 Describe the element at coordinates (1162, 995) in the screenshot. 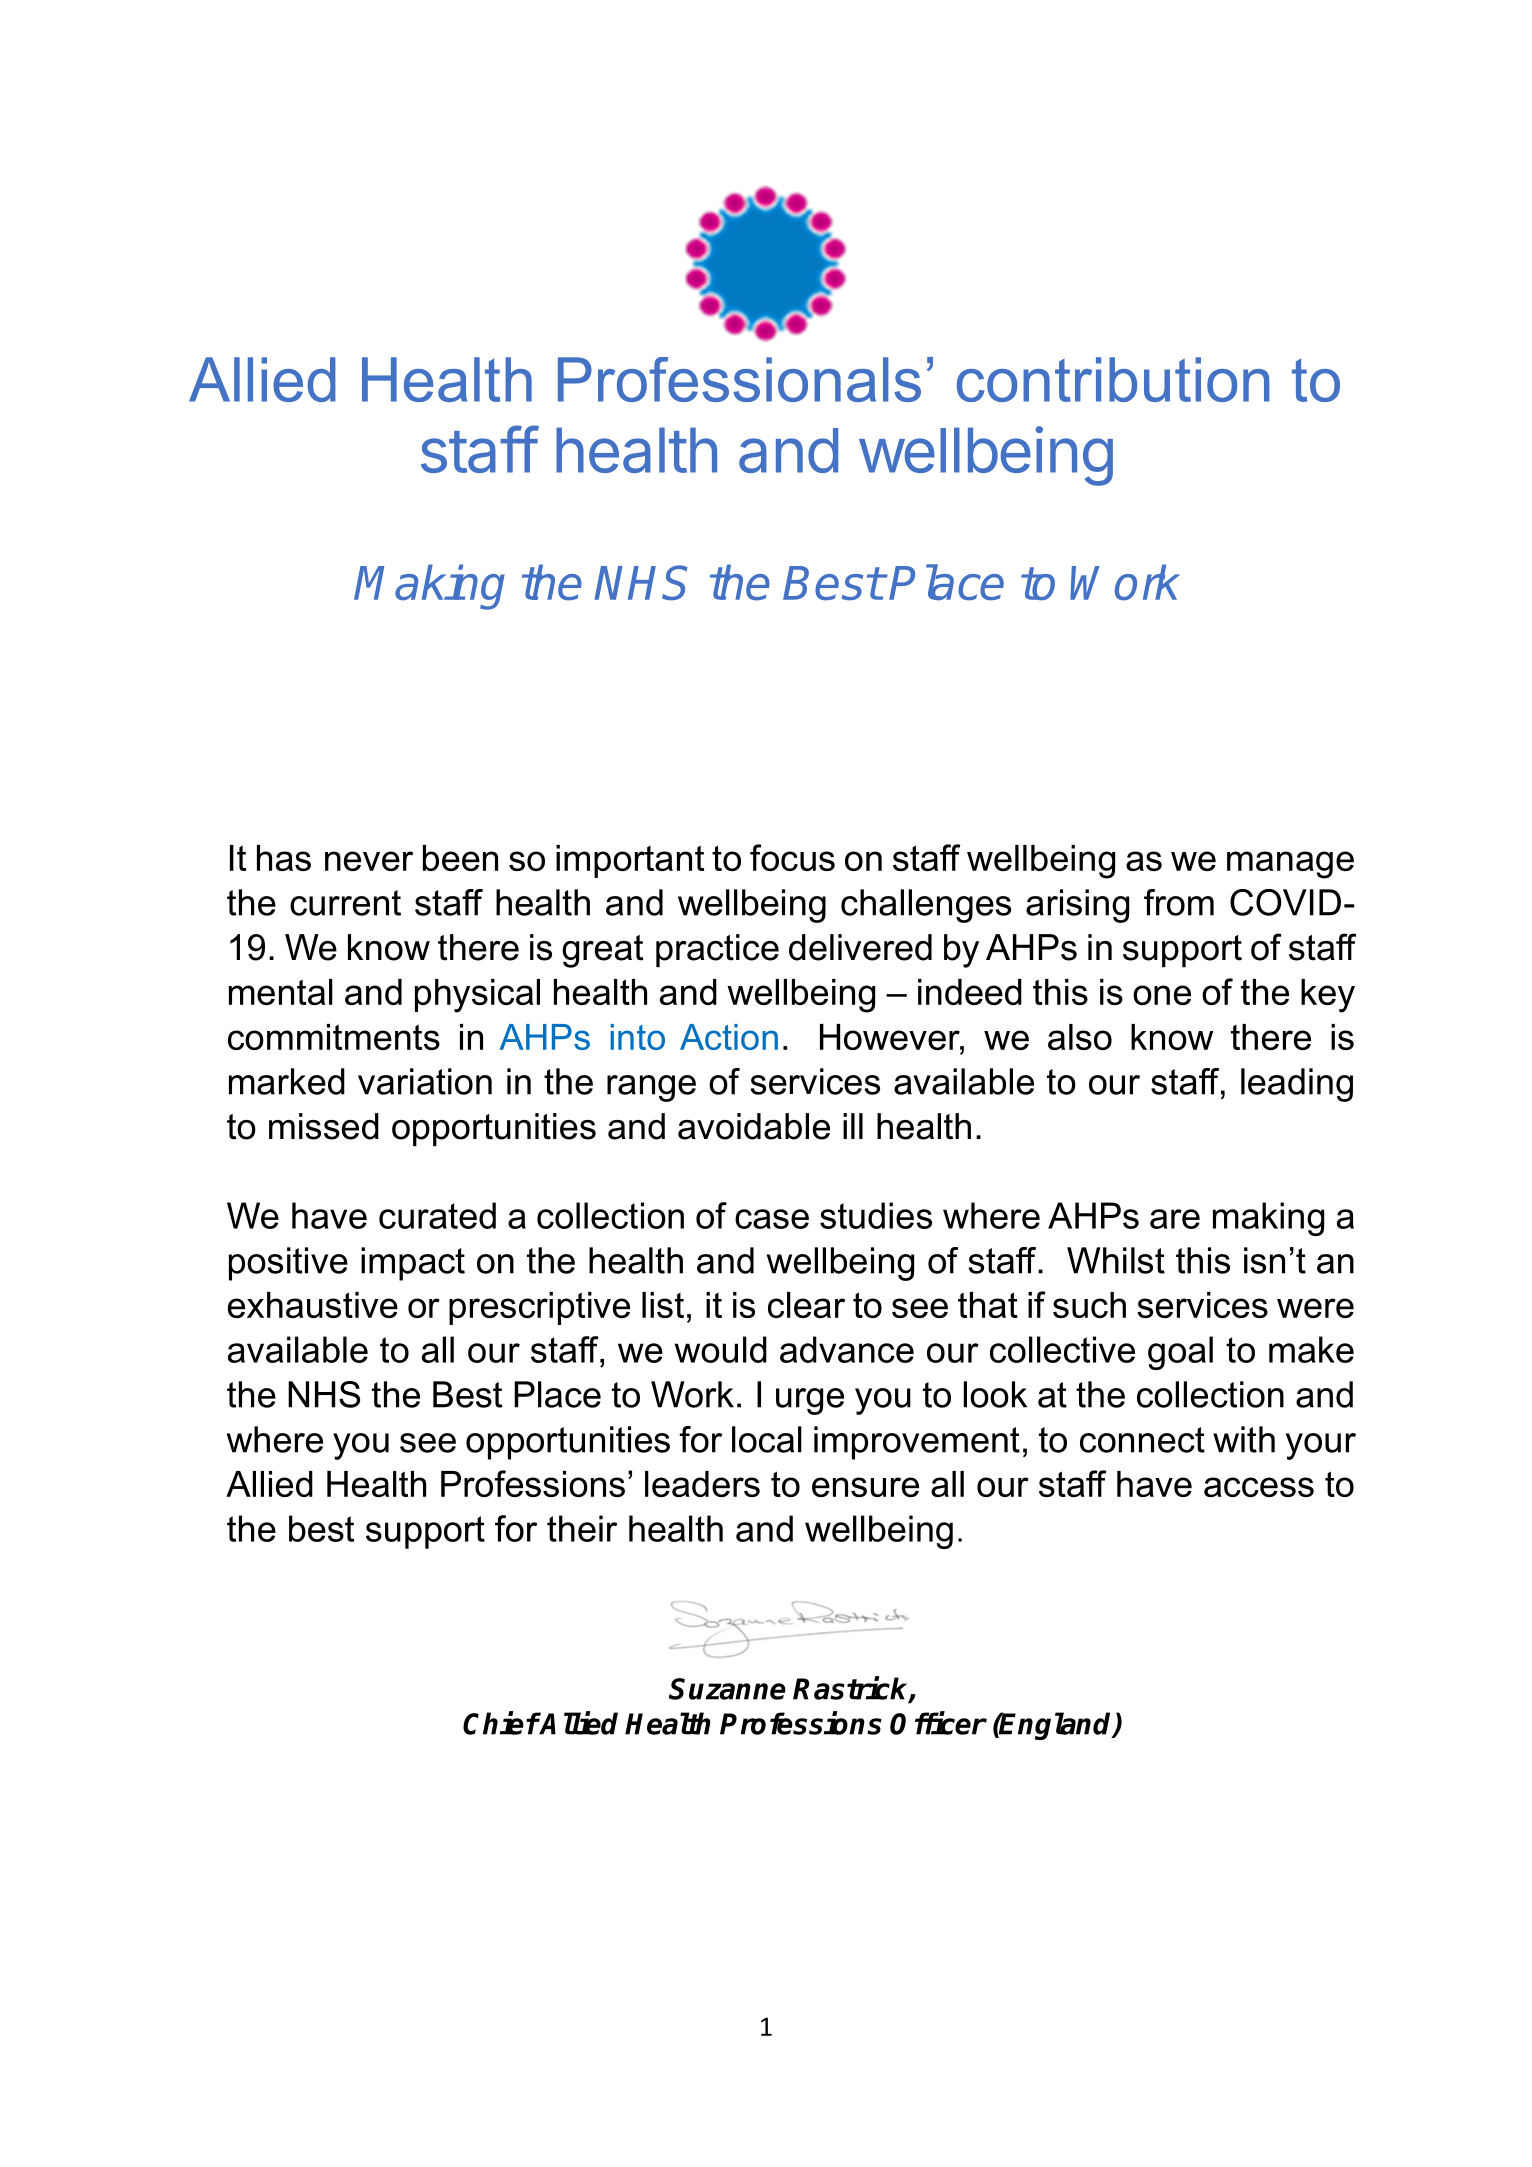

I see `one` at that location.
